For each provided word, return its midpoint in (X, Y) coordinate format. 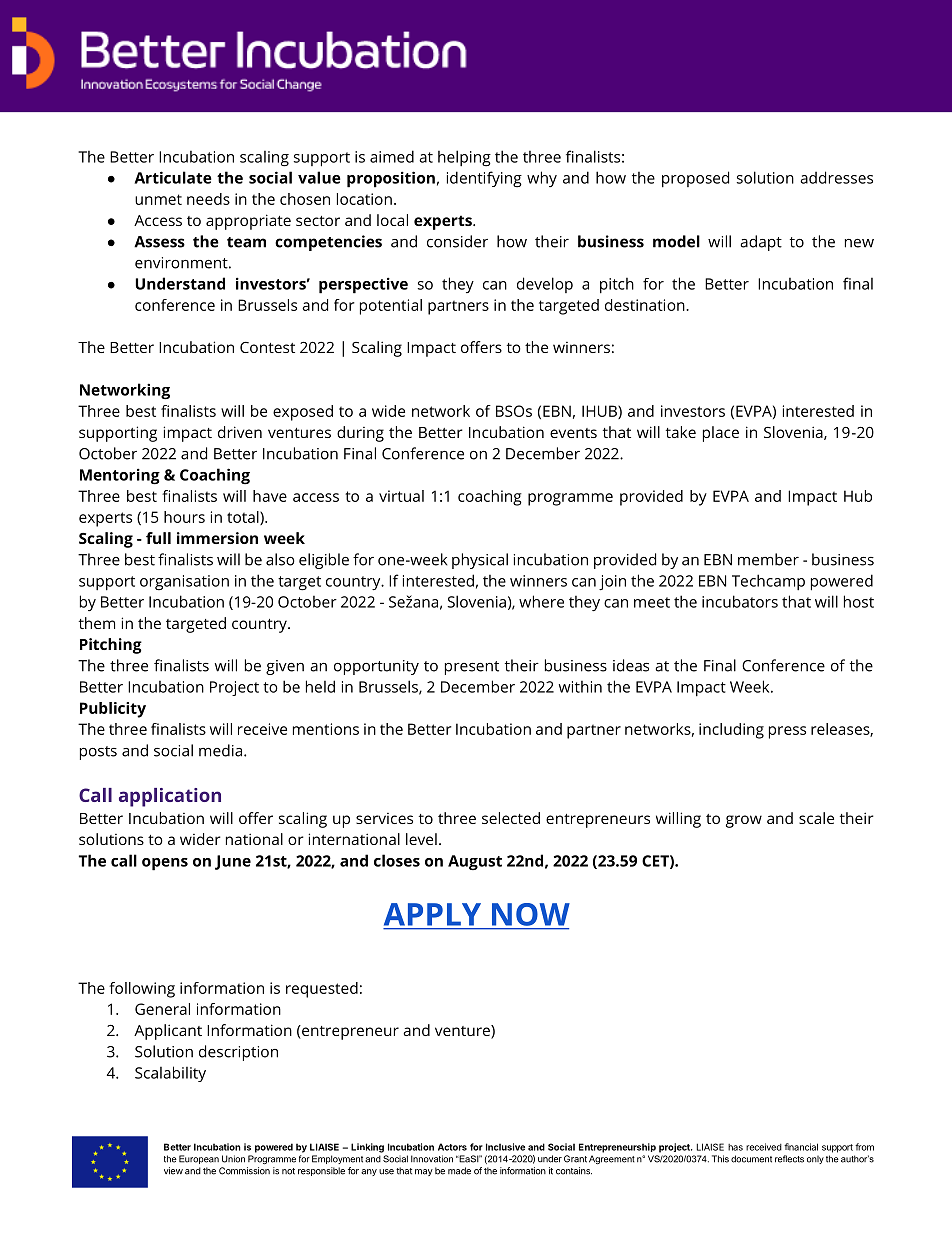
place (721, 434)
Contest (267, 347)
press (787, 732)
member (768, 559)
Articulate (173, 177)
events (573, 433)
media (222, 750)
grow (744, 821)
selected (511, 818)
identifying (484, 179)
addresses (836, 177)
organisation (184, 583)
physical (480, 561)
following (142, 990)
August (475, 863)
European (199, 1159)
